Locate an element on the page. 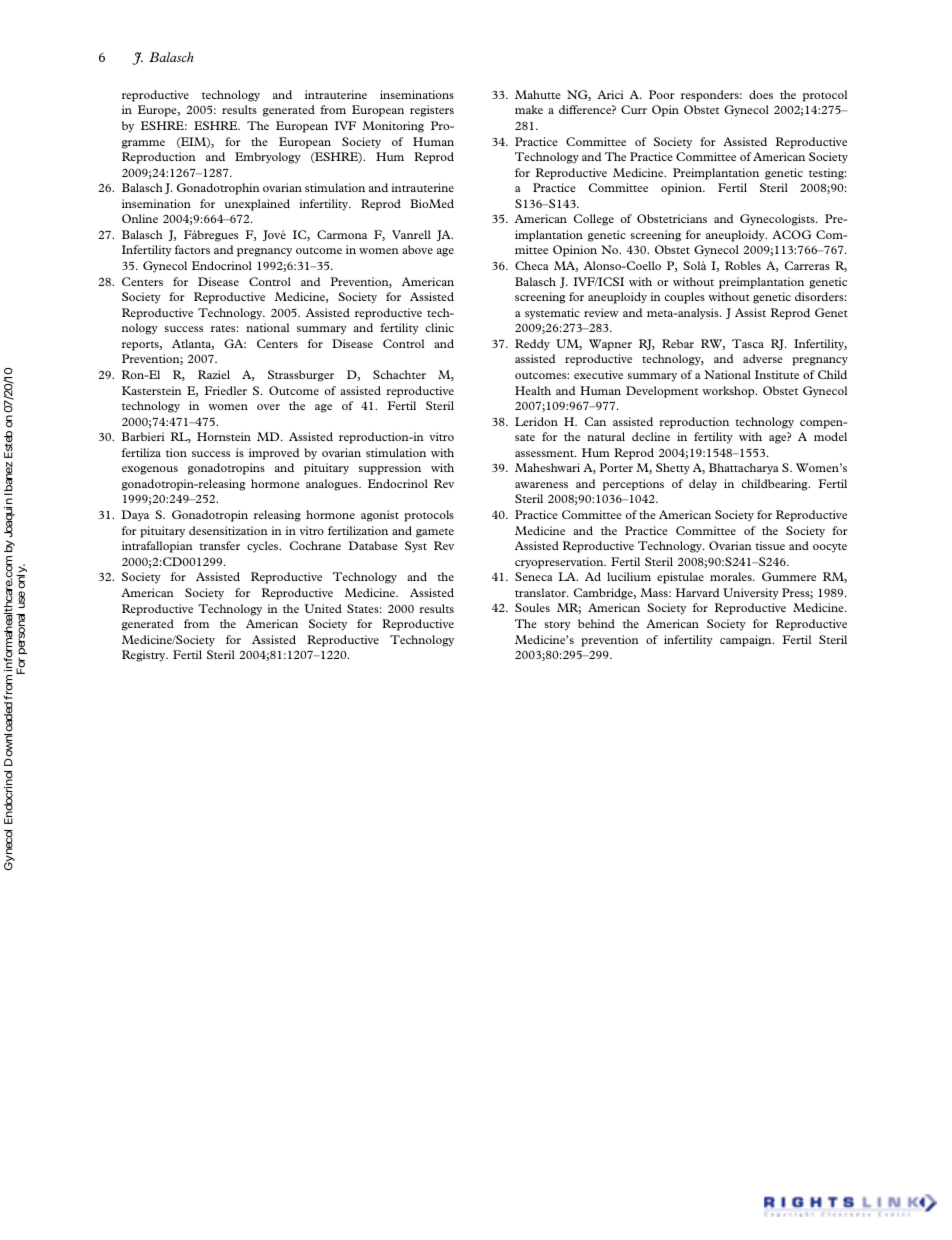  Institute is located at coordinates (777, 374).
